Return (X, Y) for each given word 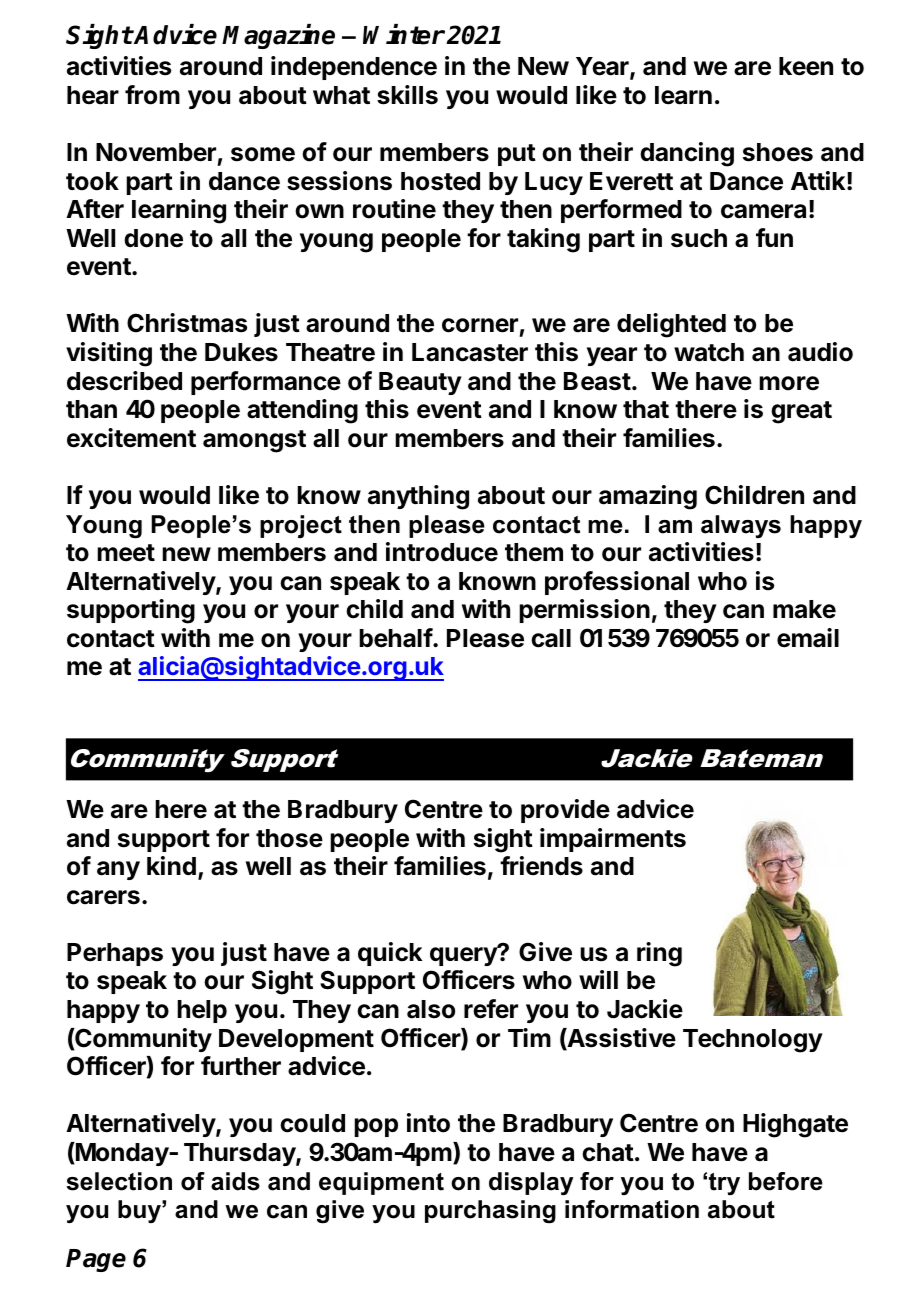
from (152, 95)
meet (126, 553)
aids (235, 1181)
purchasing (490, 1212)
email (808, 638)
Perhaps (115, 954)
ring (659, 954)
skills (407, 95)
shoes (778, 152)
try (724, 1184)
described (124, 381)
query (464, 955)
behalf (396, 638)
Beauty (420, 383)
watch (709, 352)
